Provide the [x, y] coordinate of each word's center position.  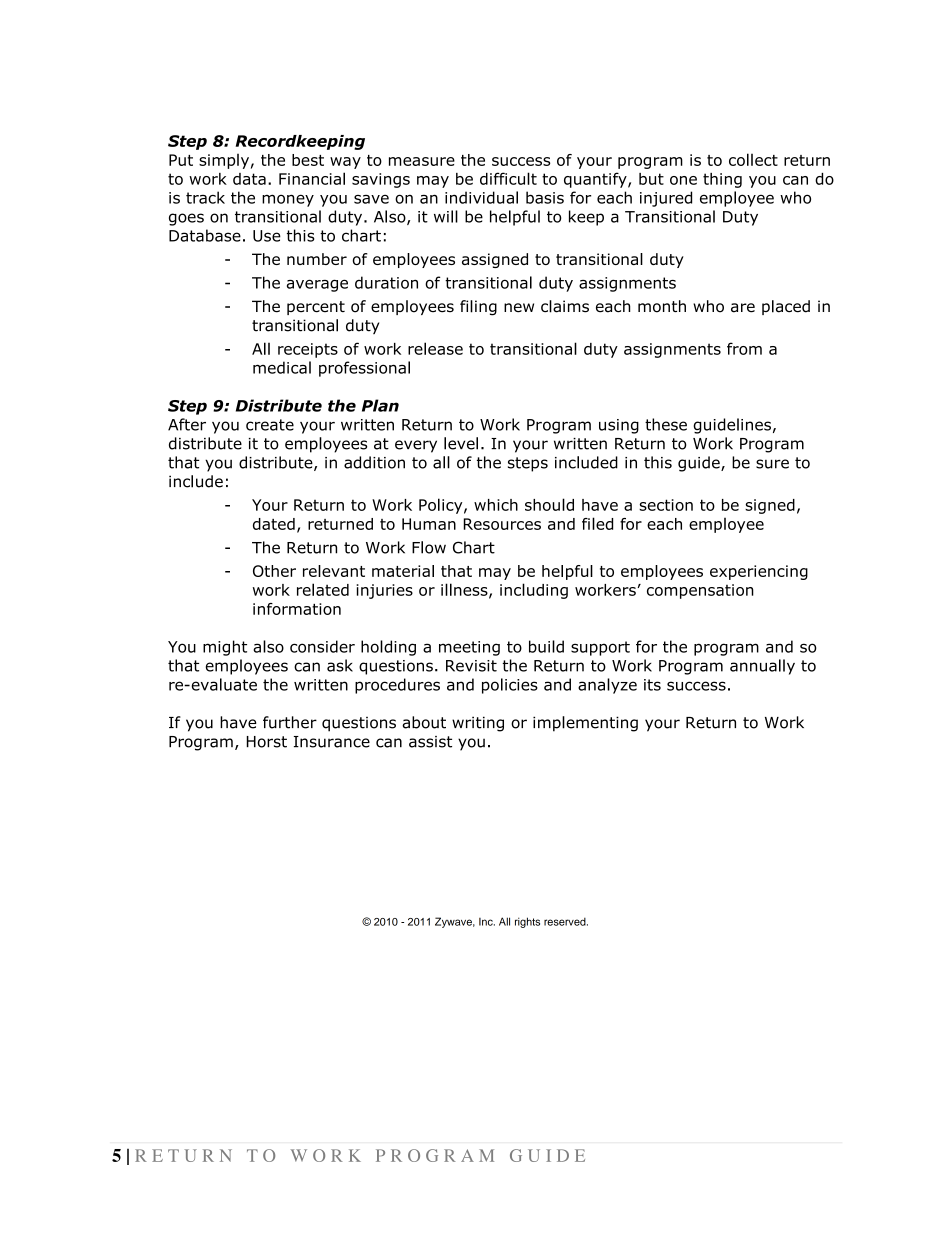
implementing [585, 724]
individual [481, 197]
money [288, 200]
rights [527, 922]
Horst [266, 742]
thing [722, 180]
